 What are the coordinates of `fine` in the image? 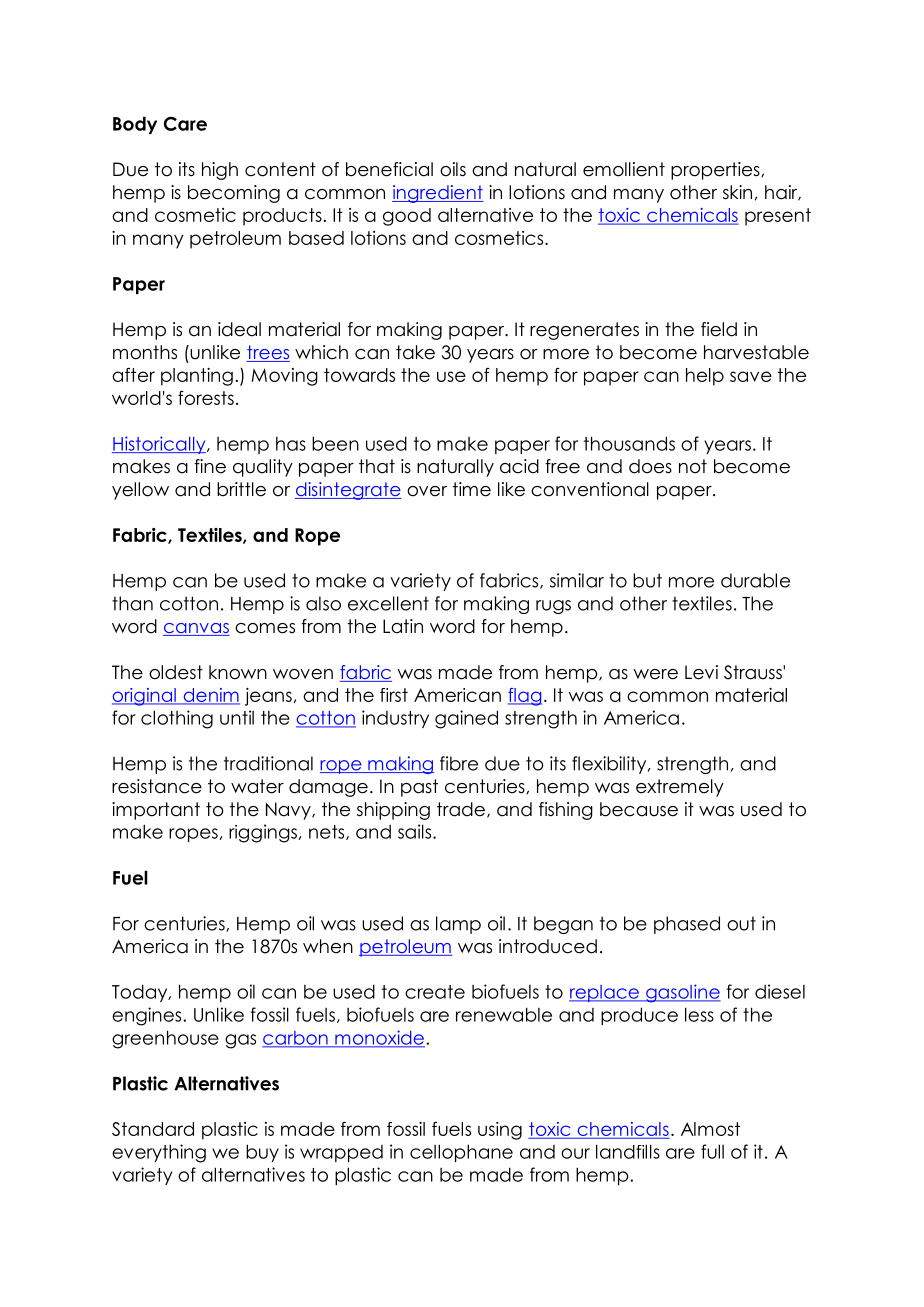 It's located at (210, 466).
